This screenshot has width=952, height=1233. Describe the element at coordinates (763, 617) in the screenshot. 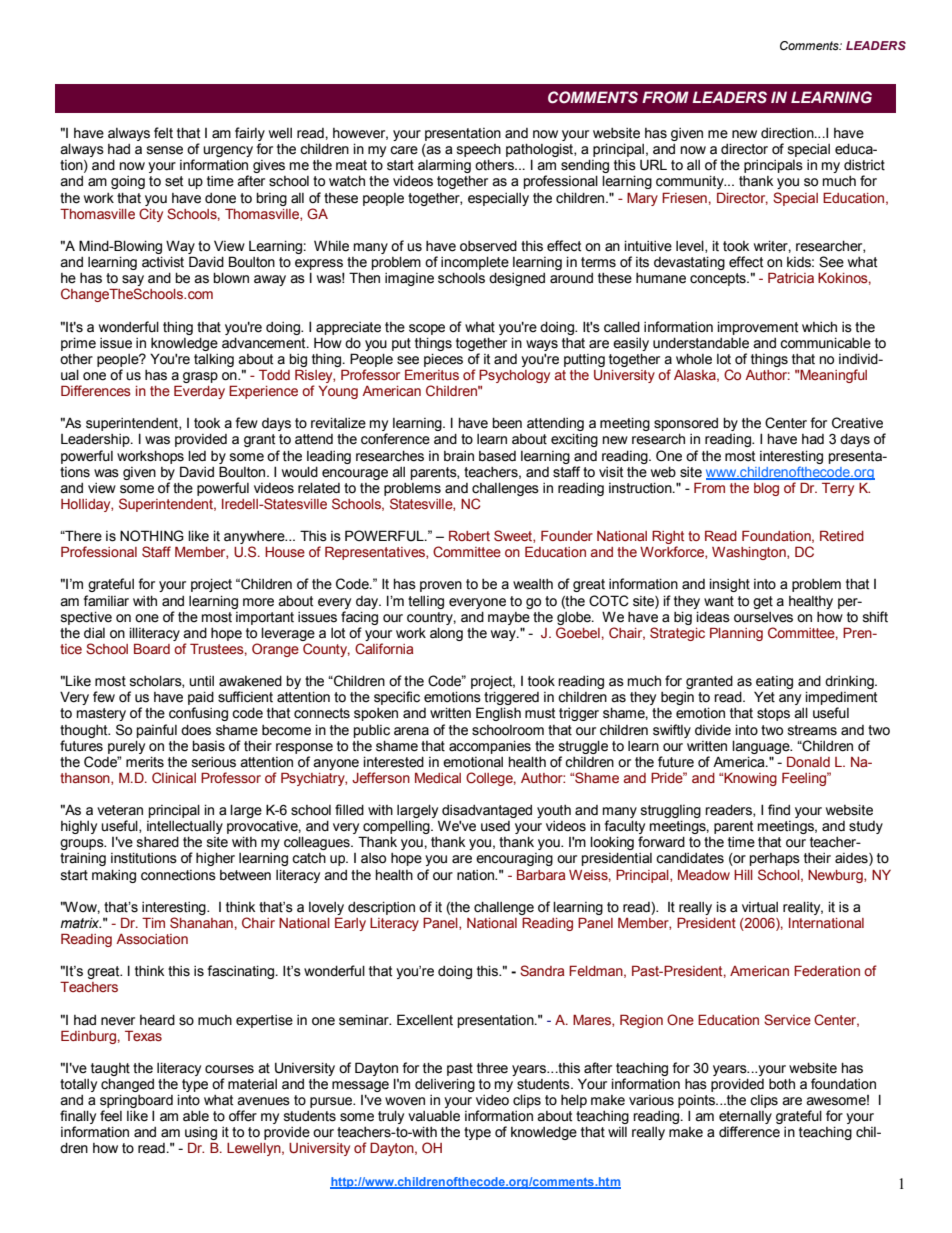

I see `ourselves` at that location.
